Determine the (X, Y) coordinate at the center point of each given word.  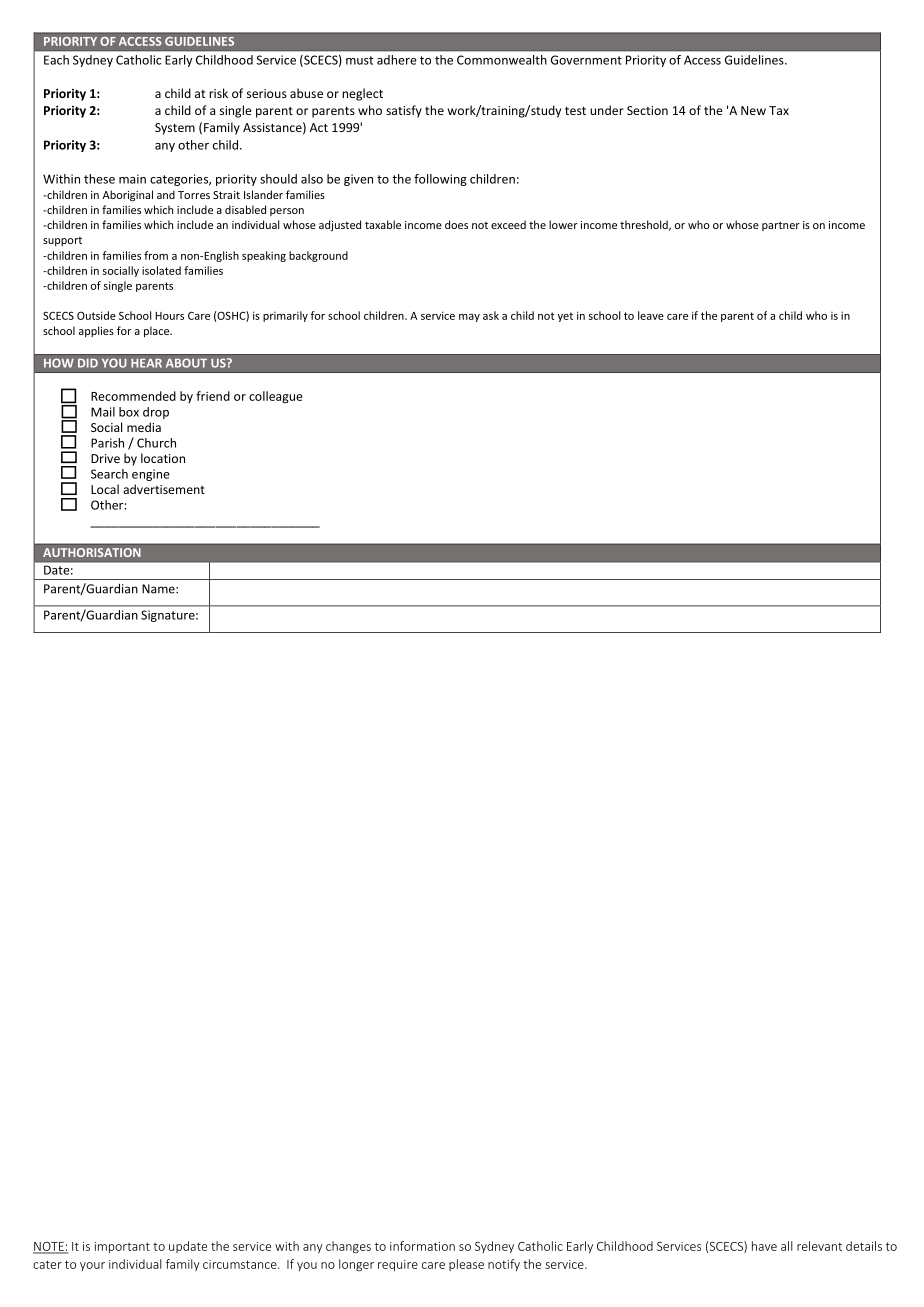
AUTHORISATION (92, 552)
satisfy (404, 111)
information (422, 1246)
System (175, 129)
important (122, 1247)
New (753, 110)
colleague (276, 397)
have (764, 1246)
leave (651, 315)
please (466, 1265)
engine (151, 475)
